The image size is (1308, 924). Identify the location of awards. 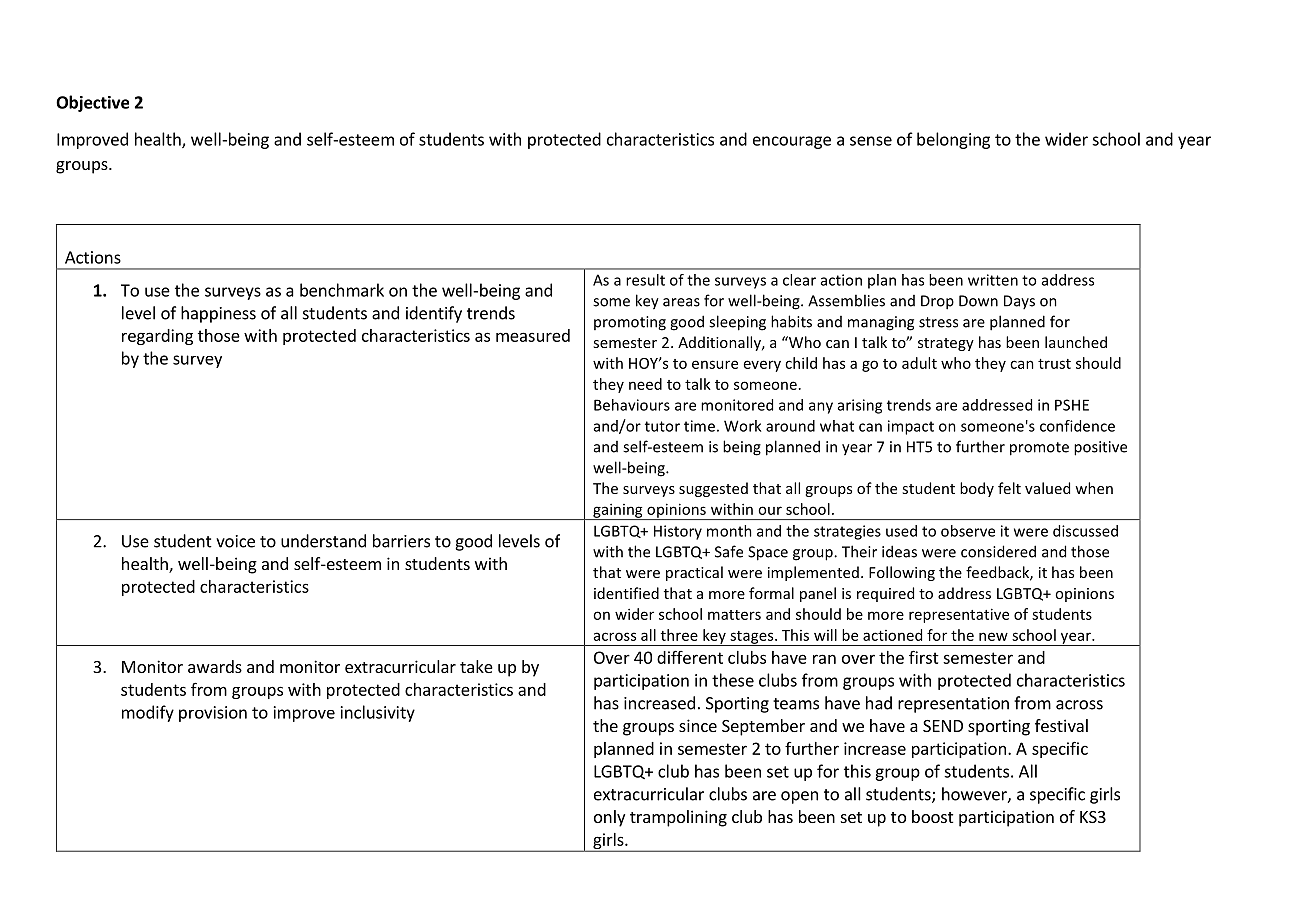
(215, 666).
